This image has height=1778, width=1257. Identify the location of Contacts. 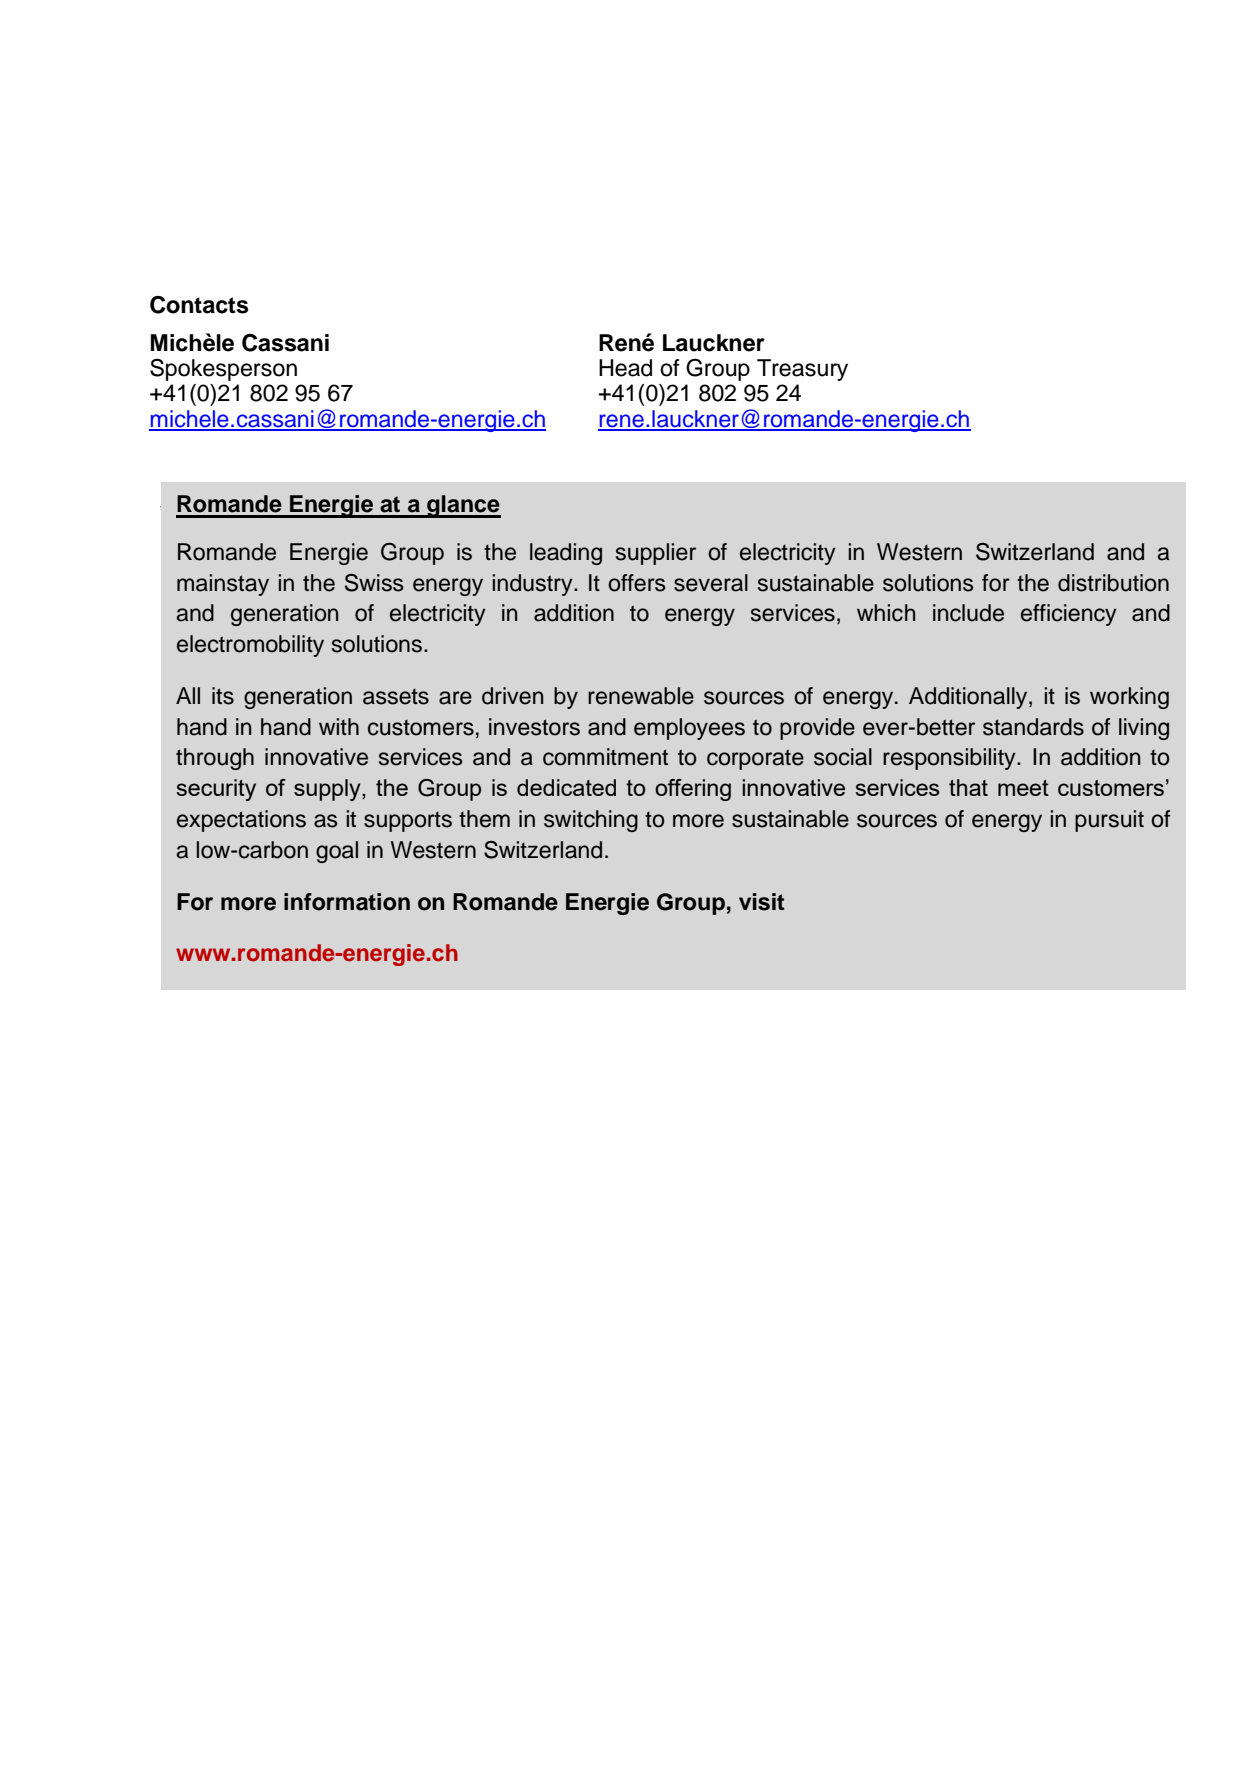
(199, 305).
